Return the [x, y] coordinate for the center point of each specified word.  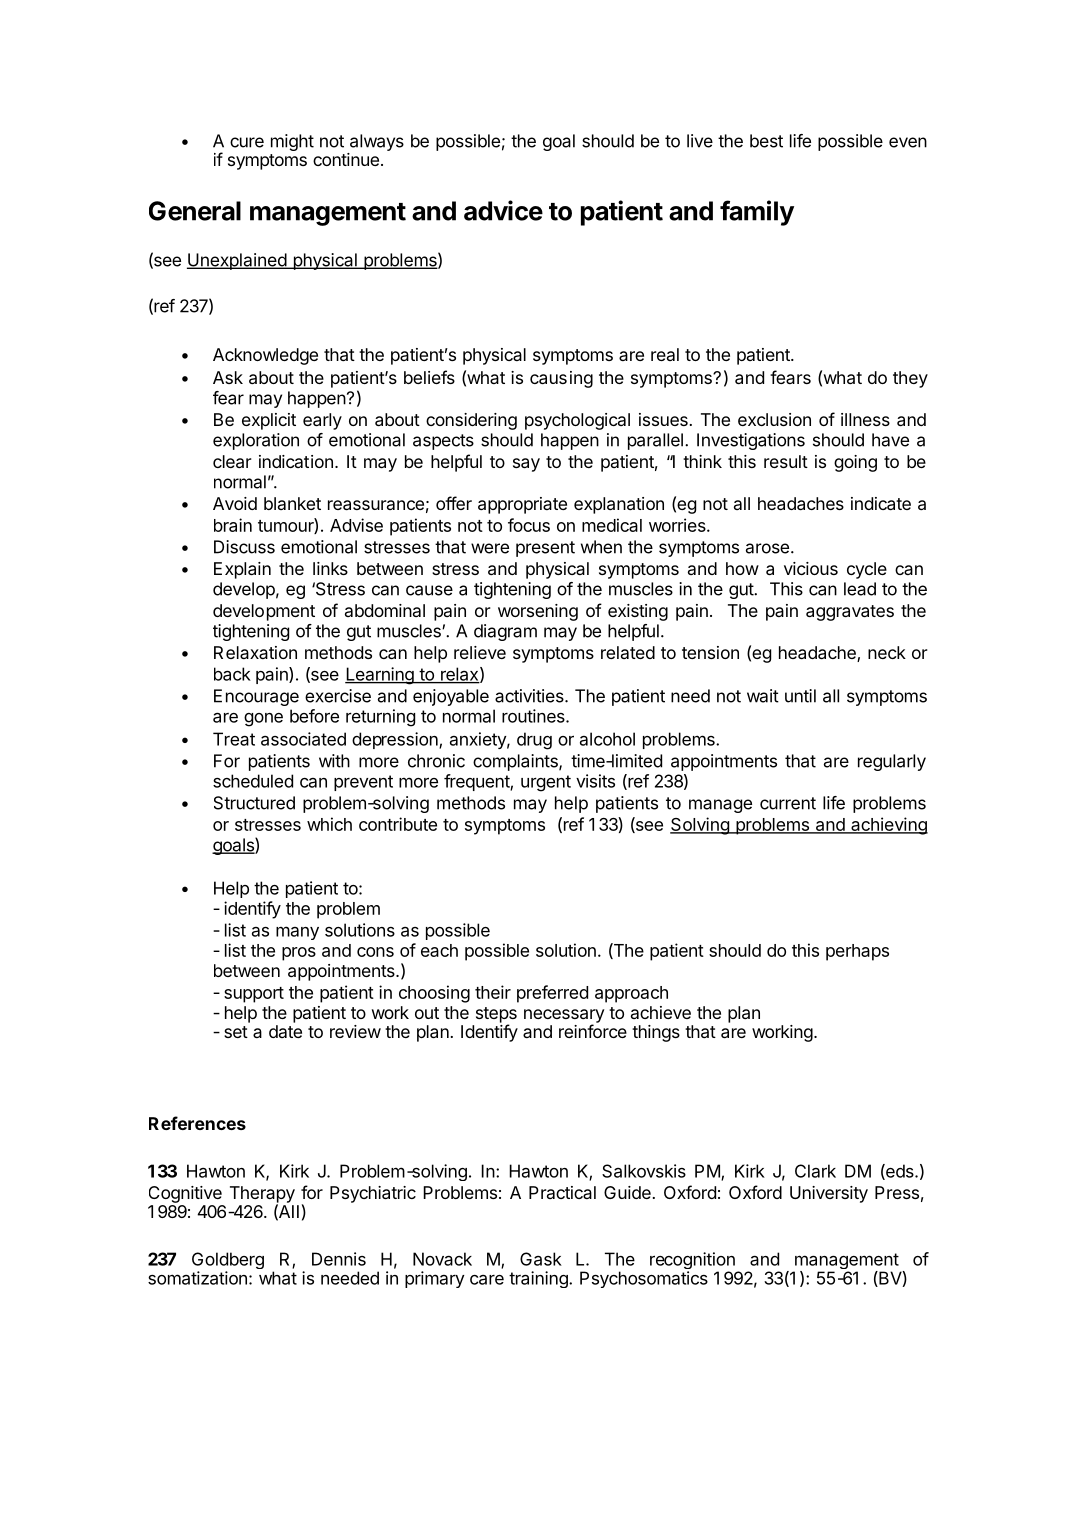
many [297, 933]
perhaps [857, 952]
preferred [552, 994]
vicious [811, 568]
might [292, 142]
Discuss [244, 547]
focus [529, 525]
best [766, 141]
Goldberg [228, 1262]
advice [503, 210]
